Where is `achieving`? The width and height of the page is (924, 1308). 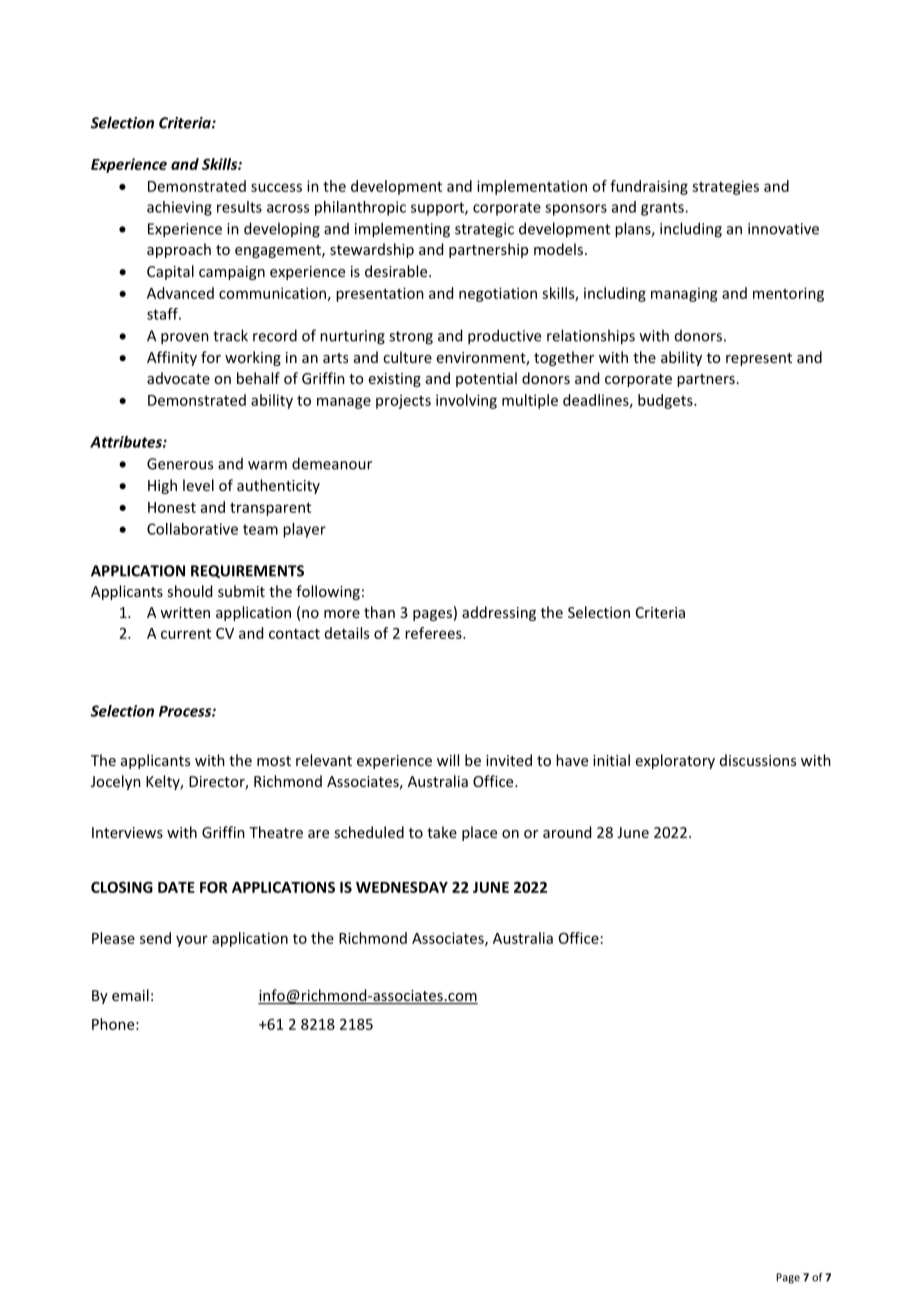 achieving is located at coordinates (179, 208).
